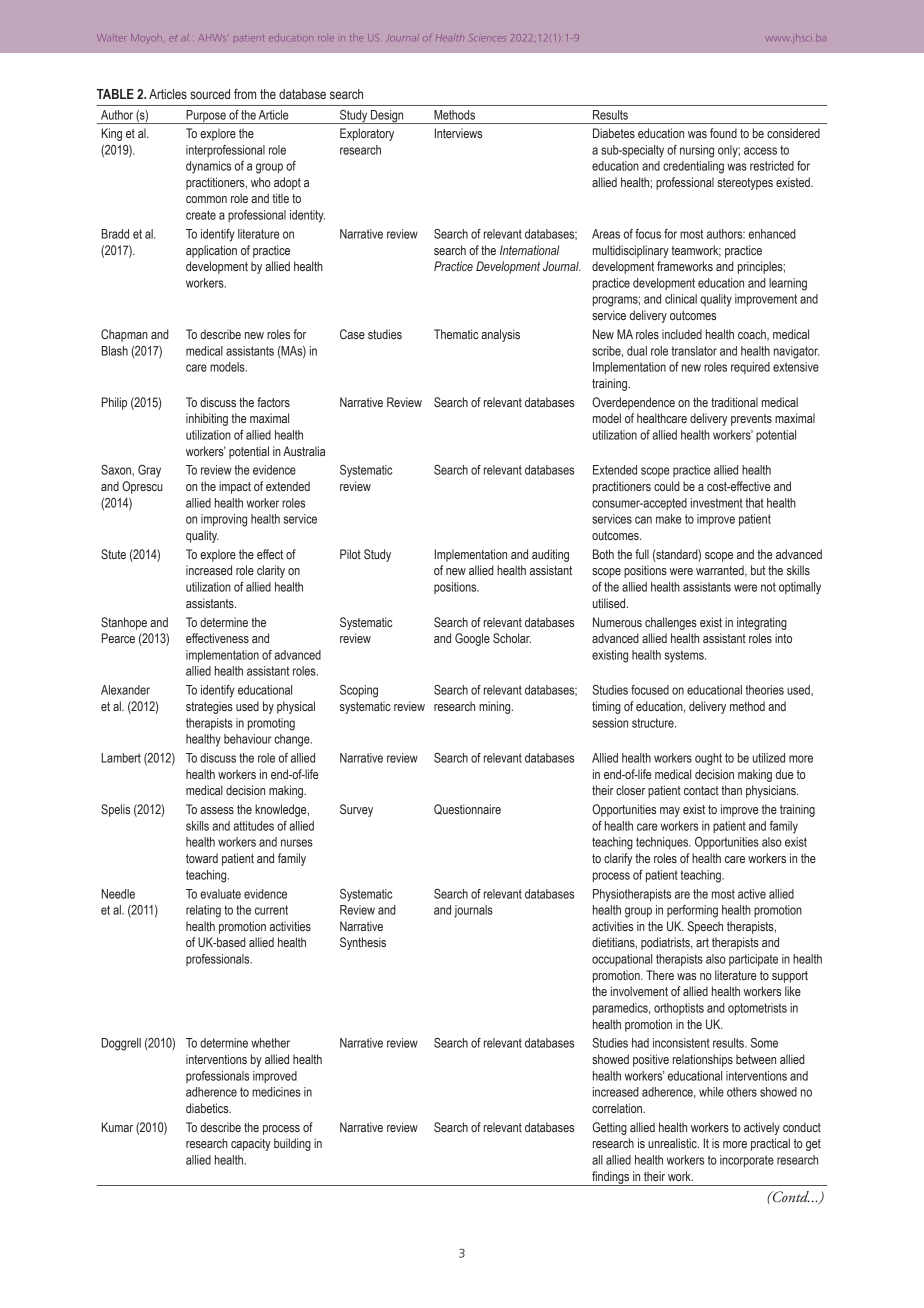 Image resolution: width=924 pixels, height=1308 pixels. I want to click on than, so click(731, 790).
